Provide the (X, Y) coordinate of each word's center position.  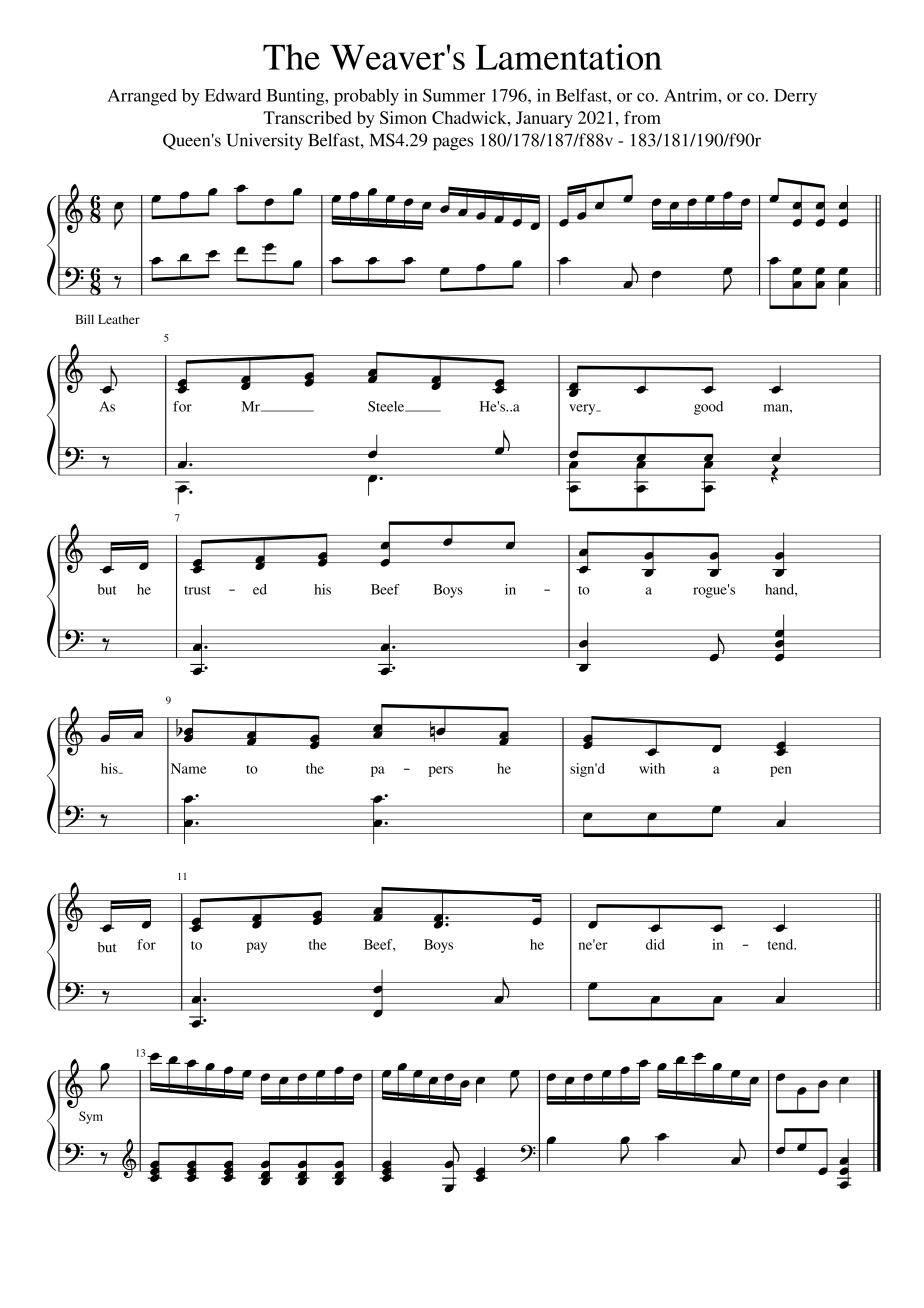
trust (197, 590)
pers (441, 771)
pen (781, 771)
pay (256, 947)
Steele (387, 406)
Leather (119, 319)
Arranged (142, 97)
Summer (454, 95)
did (655, 944)
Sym (91, 1117)
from (642, 117)
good (708, 408)
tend (782, 944)
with (652, 768)
